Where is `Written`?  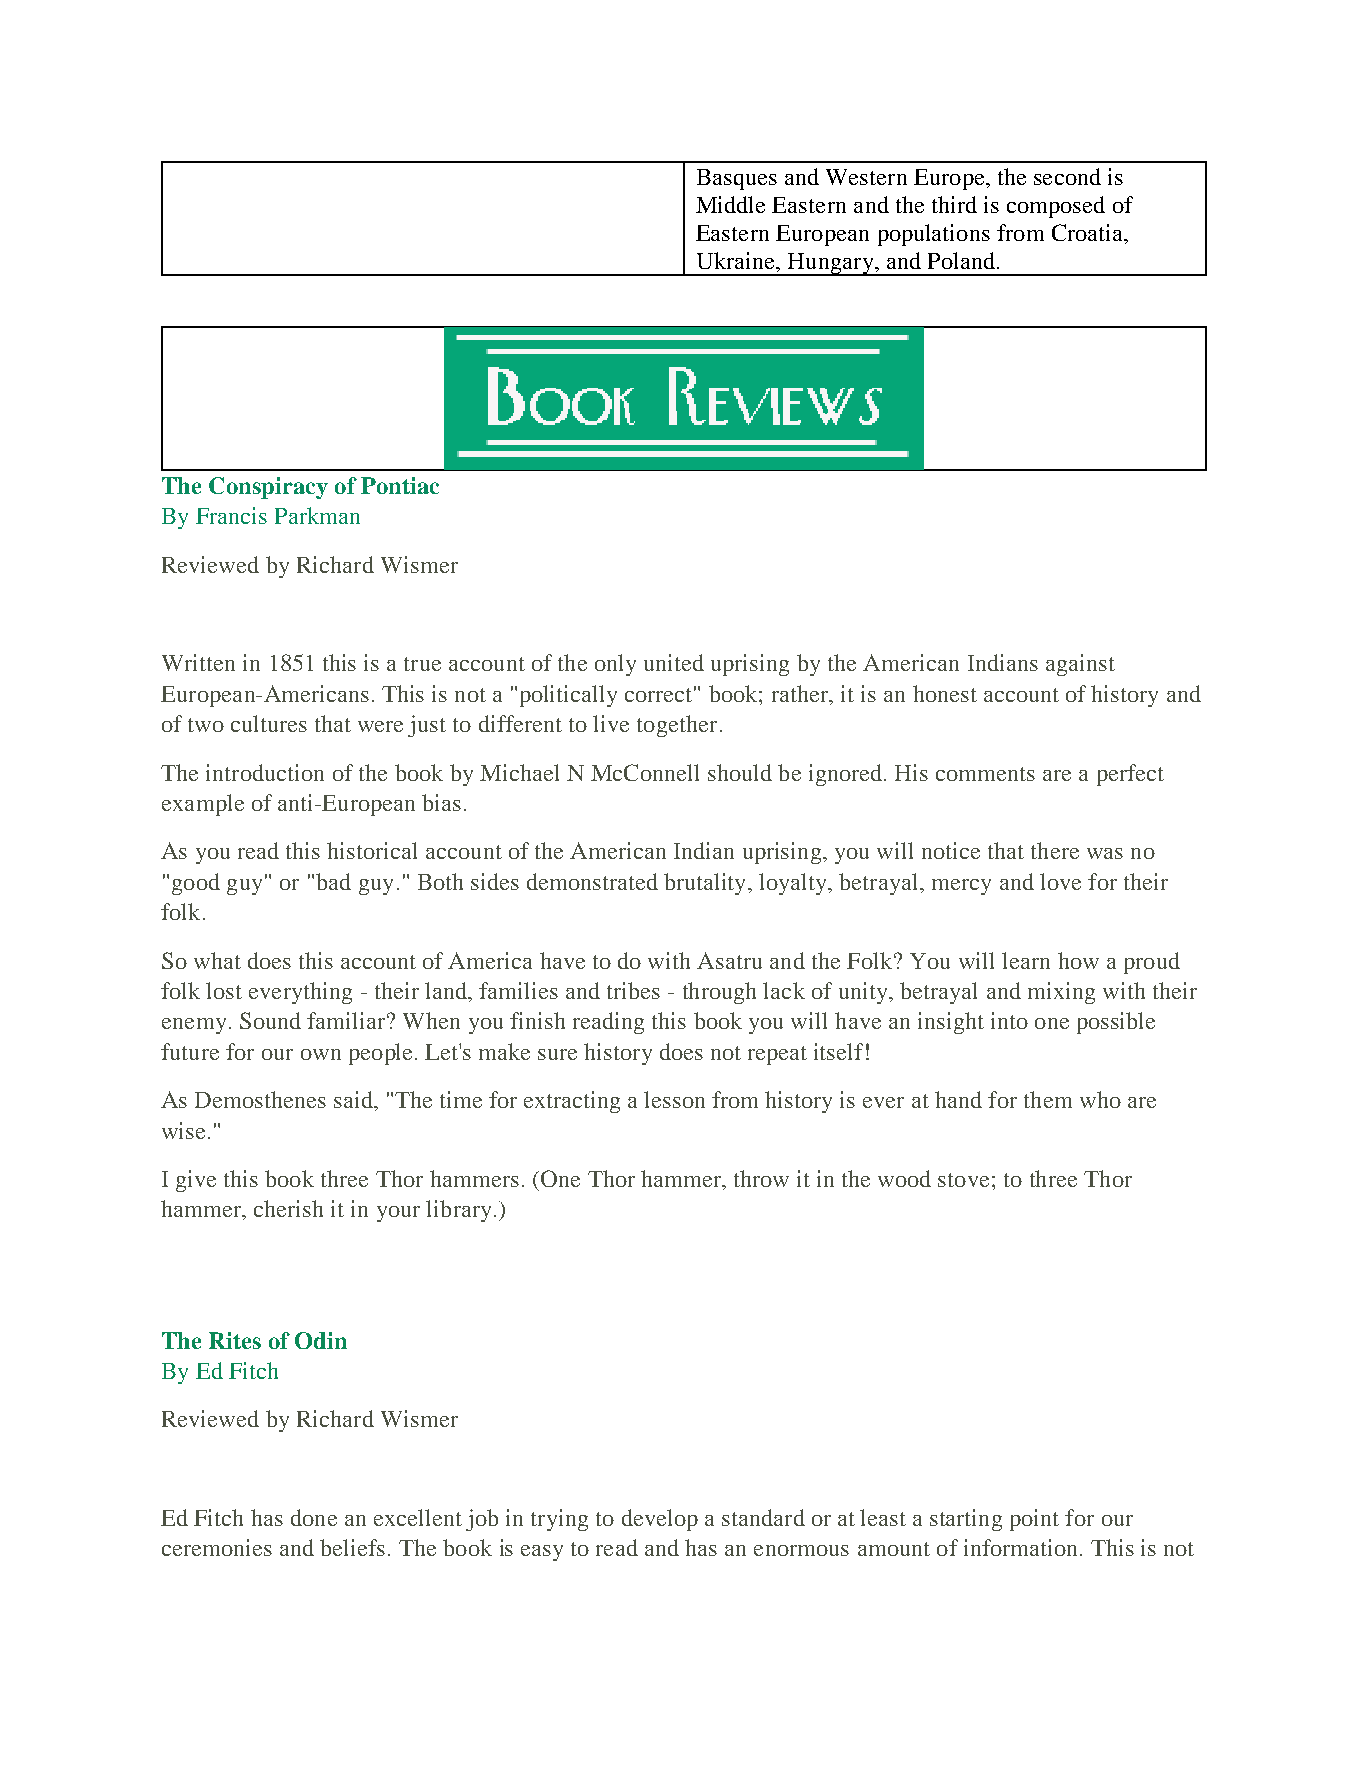 Written is located at coordinates (198, 662).
